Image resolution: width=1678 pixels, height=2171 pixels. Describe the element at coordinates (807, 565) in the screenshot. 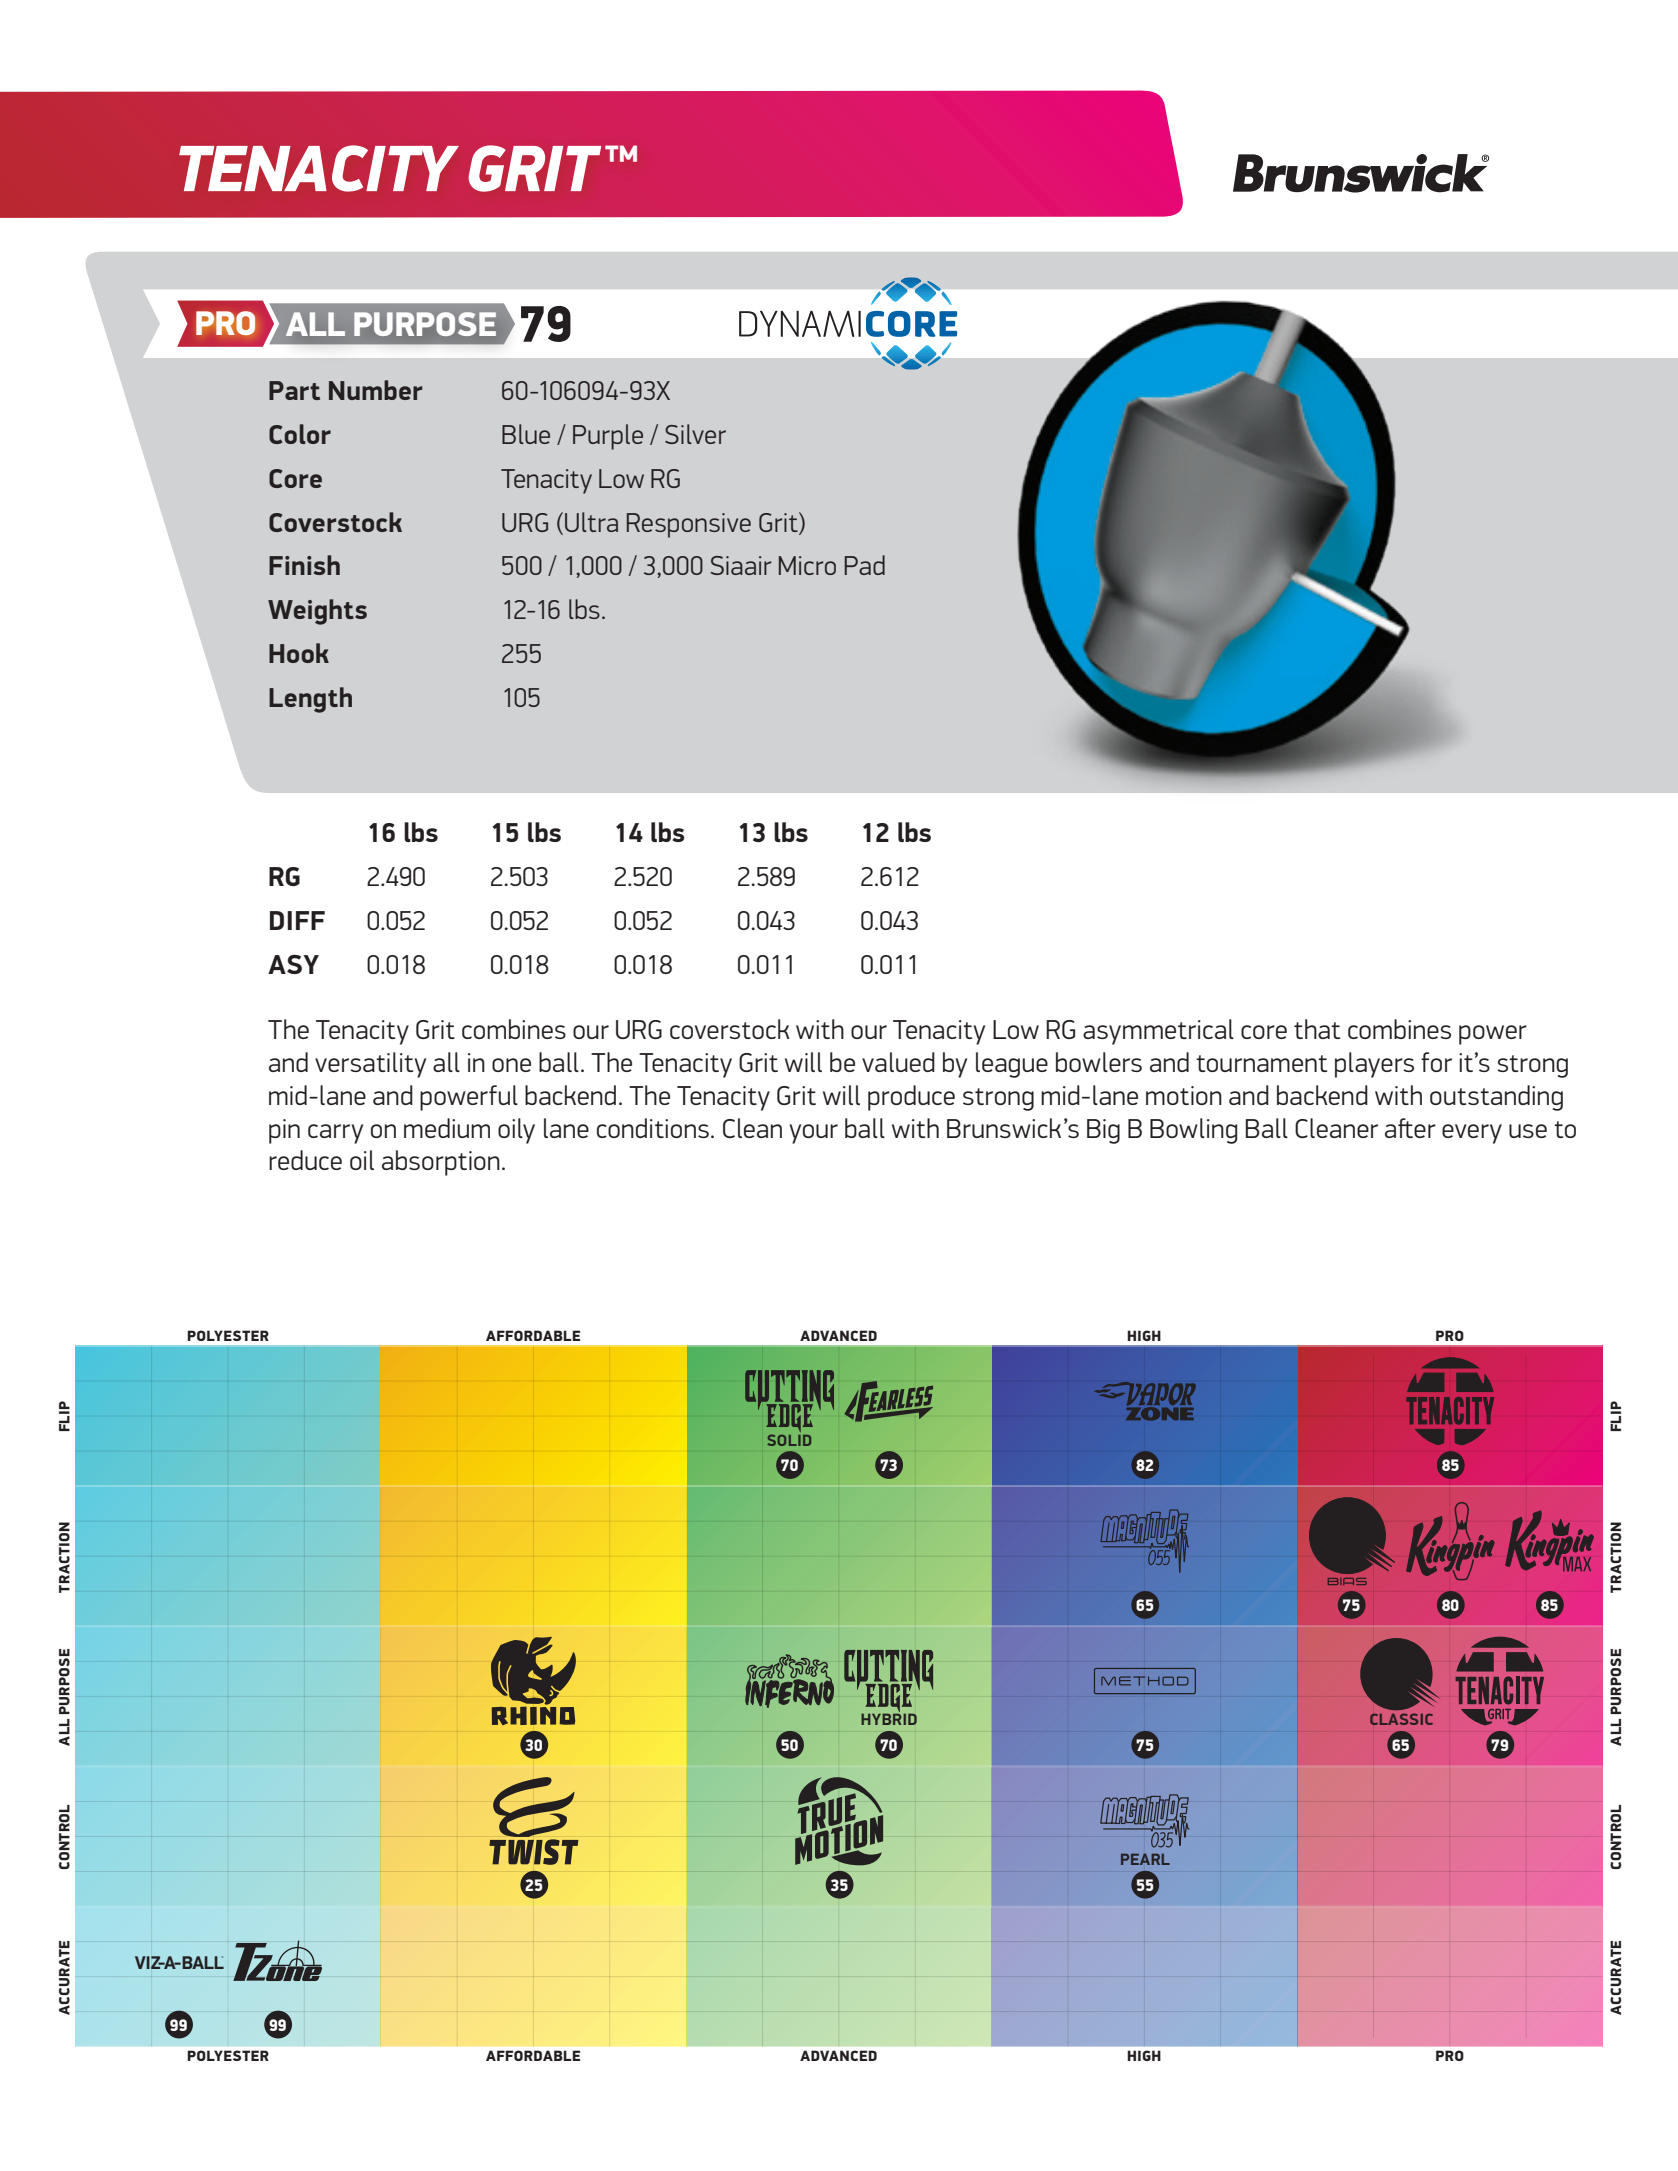

I see `Micro` at that location.
